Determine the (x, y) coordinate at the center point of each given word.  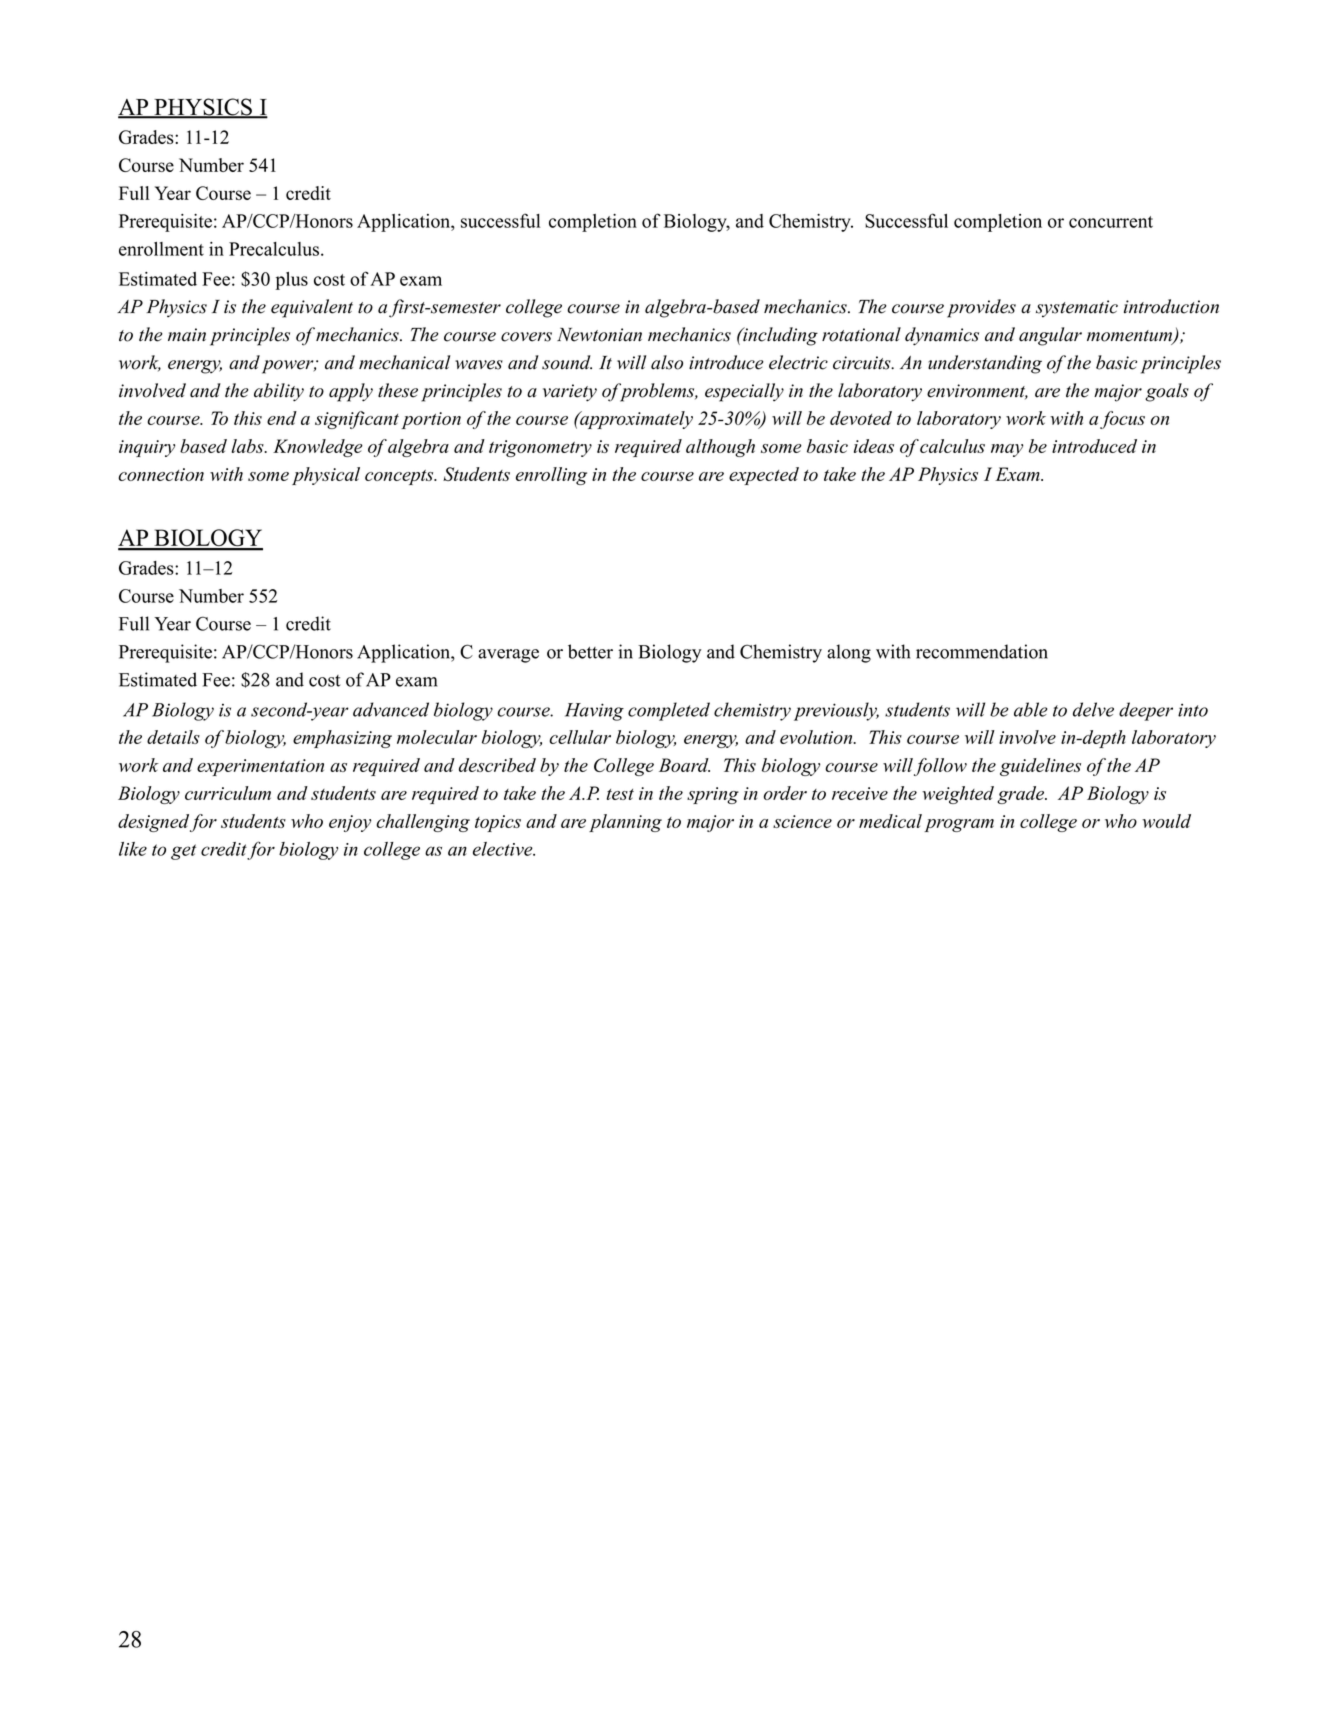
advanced (391, 709)
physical (326, 476)
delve (1093, 709)
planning (625, 823)
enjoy (350, 823)
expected (764, 476)
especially (744, 392)
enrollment (161, 249)
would (1166, 821)
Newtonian (599, 335)
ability (279, 392)
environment (977, 392)
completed (669, 711)
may (1007, 450)
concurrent (1111, 222)
